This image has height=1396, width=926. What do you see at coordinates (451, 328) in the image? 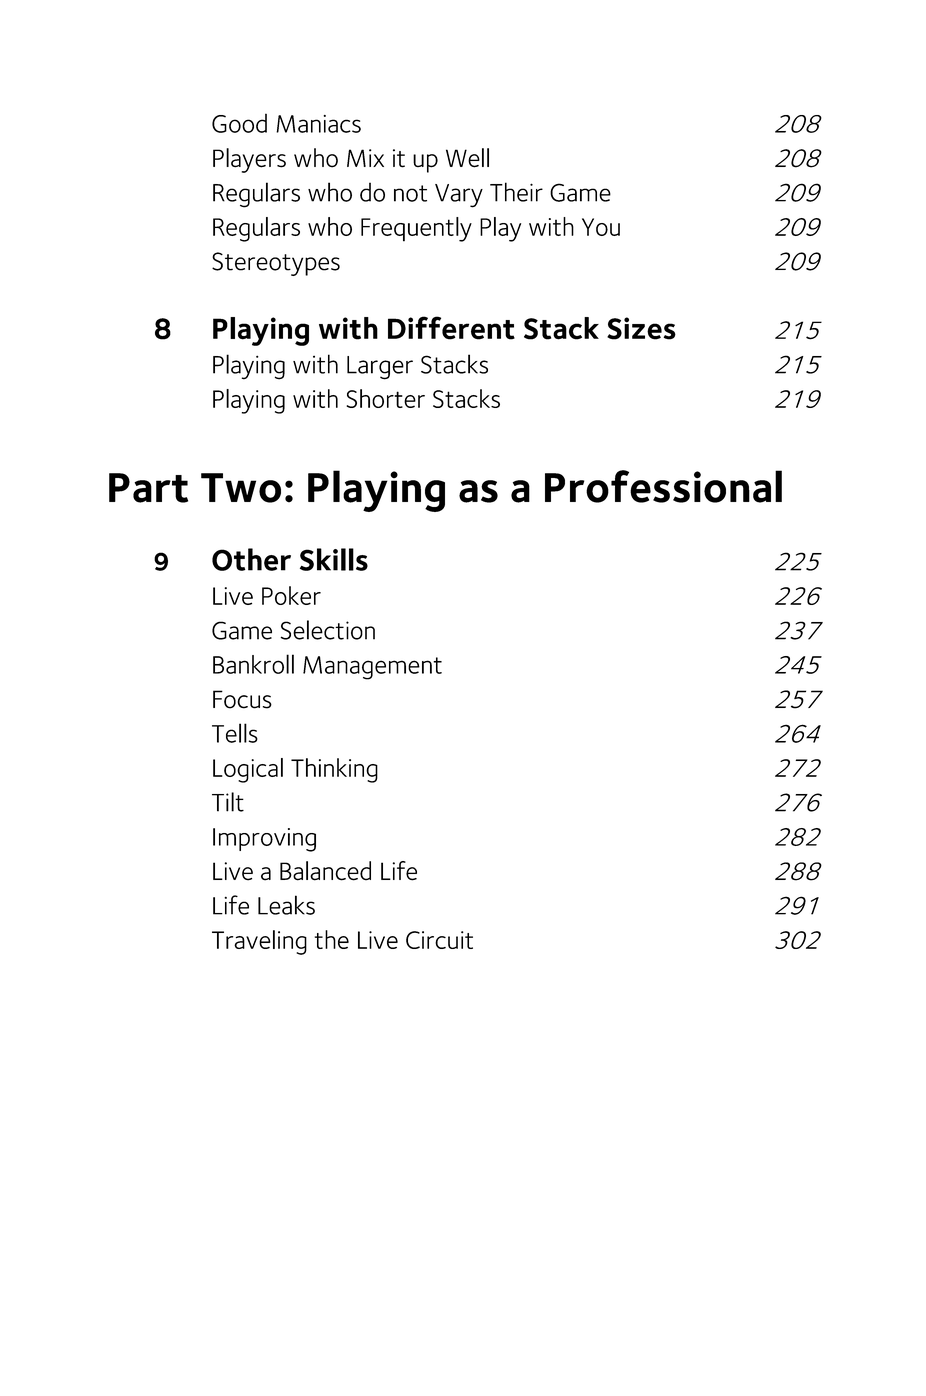
I see `Different` at bounding box center [451, 328].
